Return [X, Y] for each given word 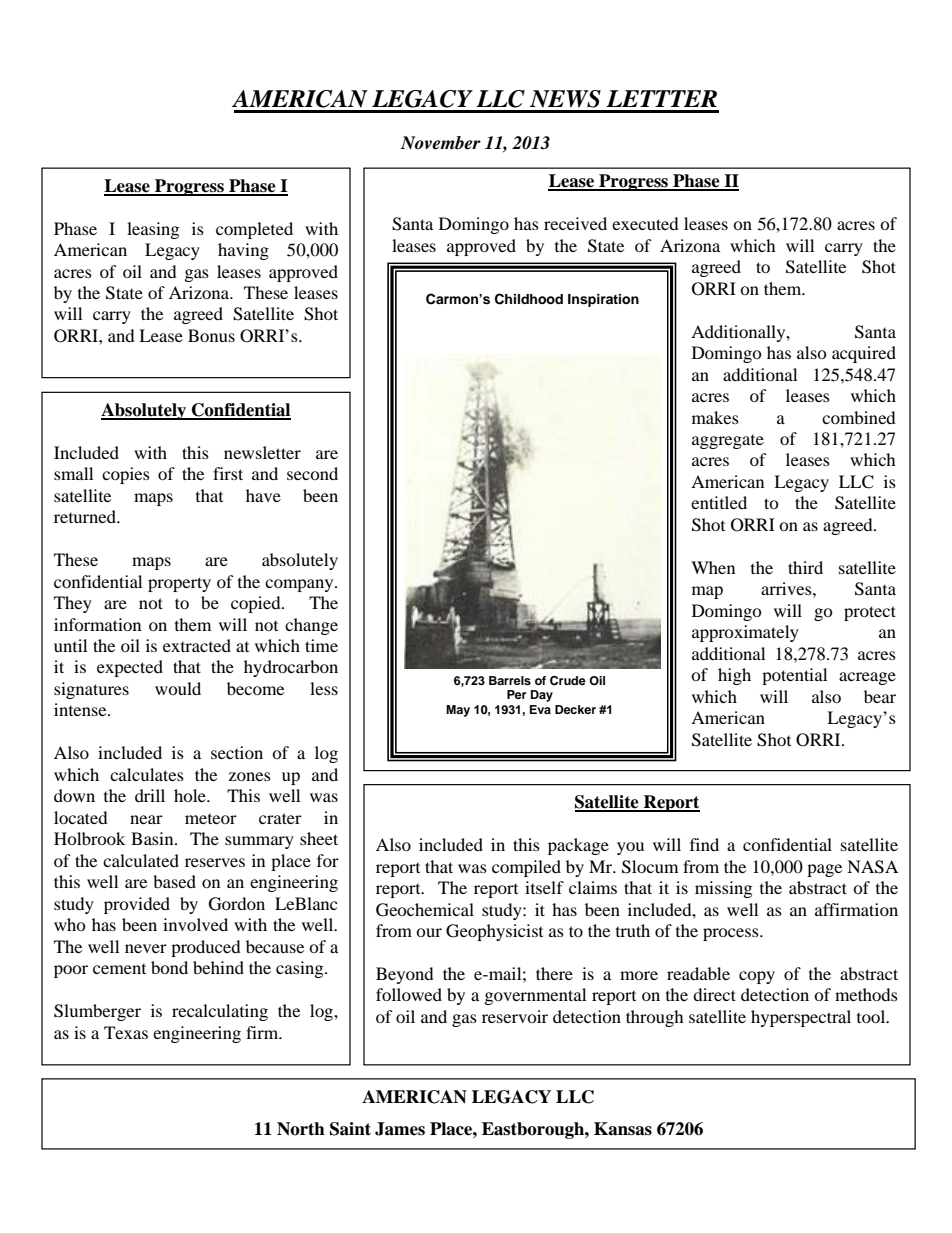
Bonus [211, 335]
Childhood [529, 299]
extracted [197, 645]
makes [715, 417]
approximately [745, 633]
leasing [153, 230]
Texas [126, 1032]
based [174, 881]
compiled [526, 868]
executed [645, 223]
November [441, 143]
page [824, 870]
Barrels [510, 680]
